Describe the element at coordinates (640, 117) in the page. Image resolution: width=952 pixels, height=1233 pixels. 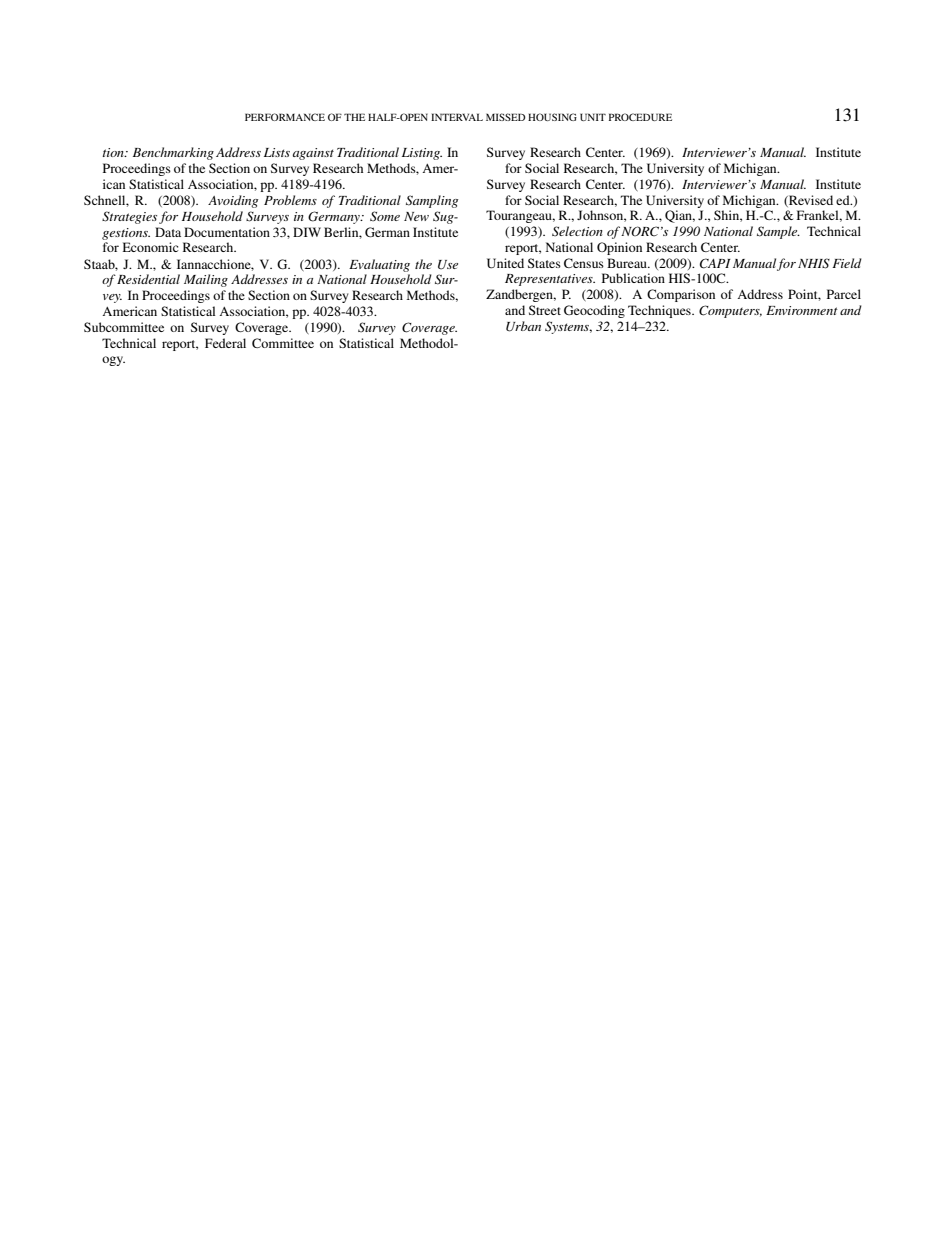
I see `PROCEDURE` at that location.
